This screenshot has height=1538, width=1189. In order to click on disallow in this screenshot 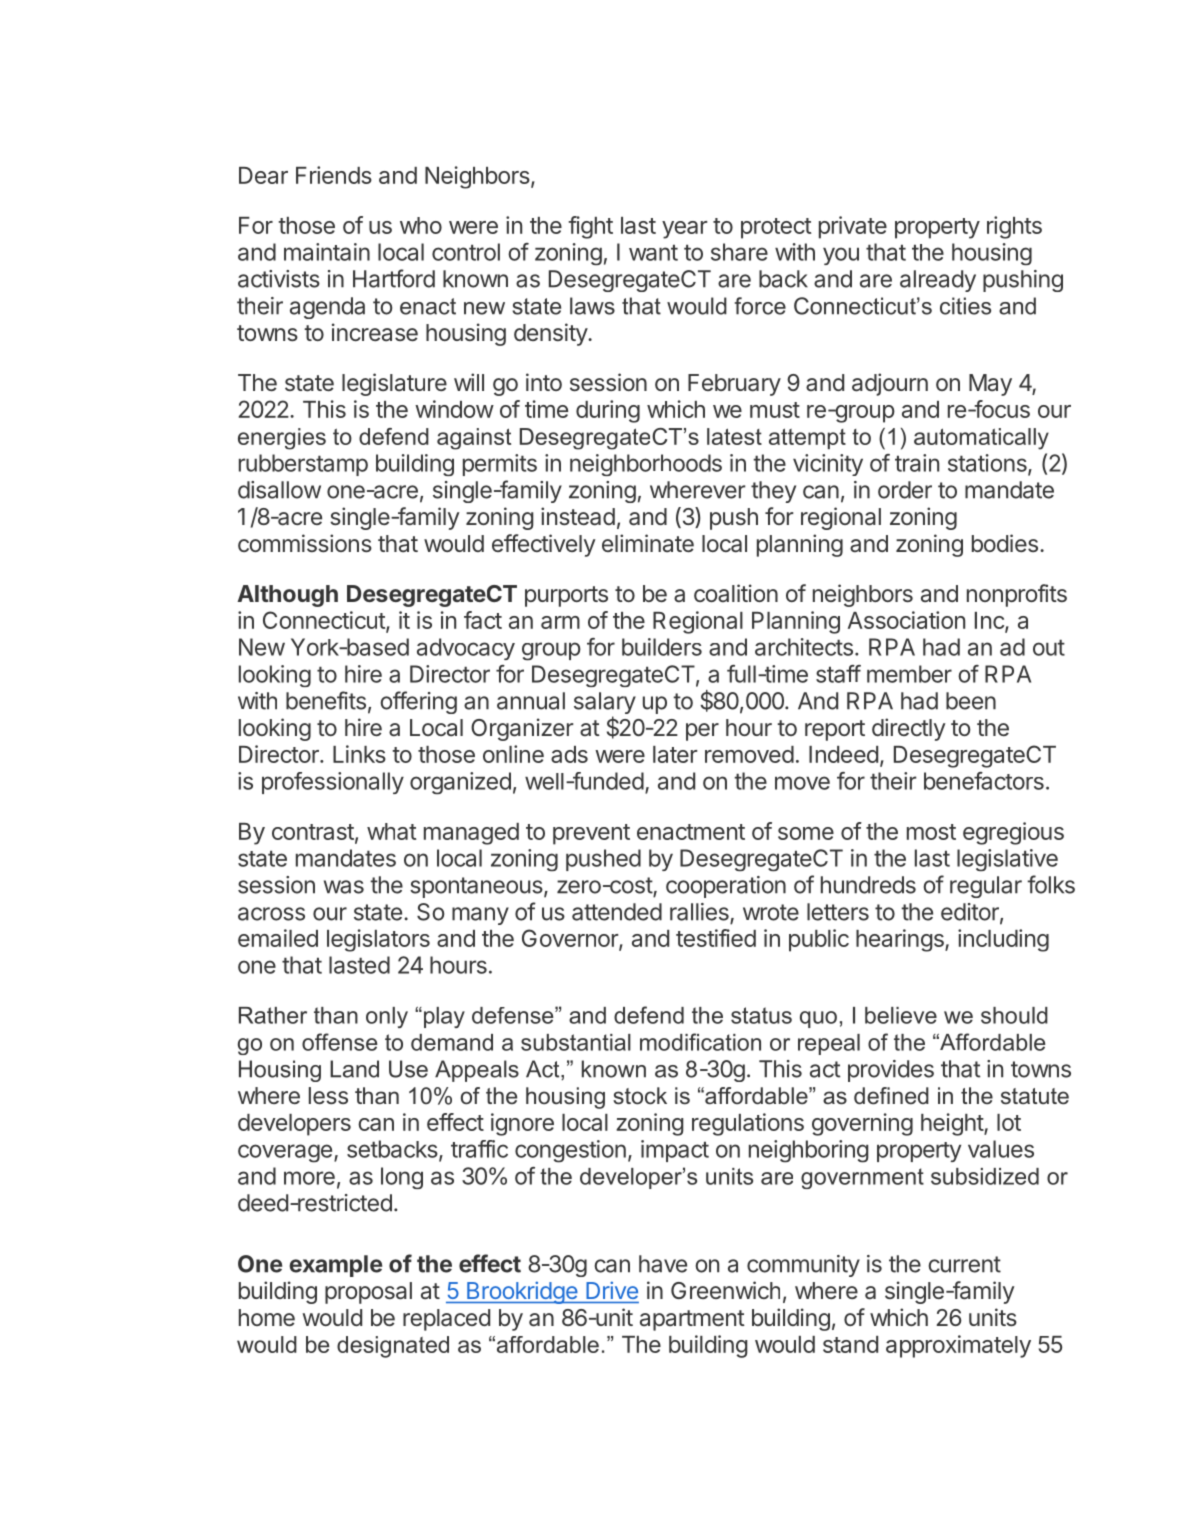, I will do `click(279, 490)`.
